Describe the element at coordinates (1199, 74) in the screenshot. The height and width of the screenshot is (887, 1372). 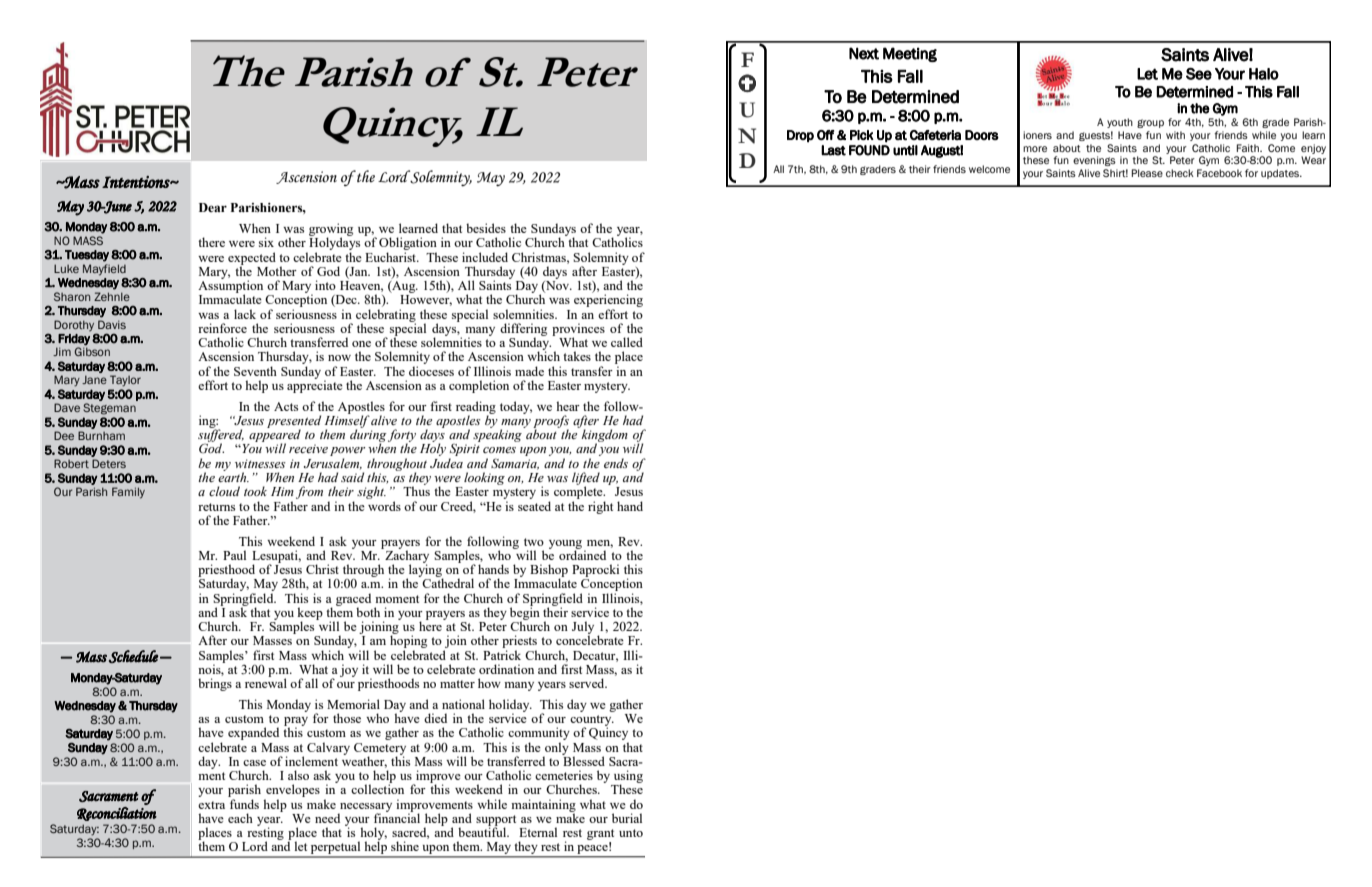
I see `See` at that location.
